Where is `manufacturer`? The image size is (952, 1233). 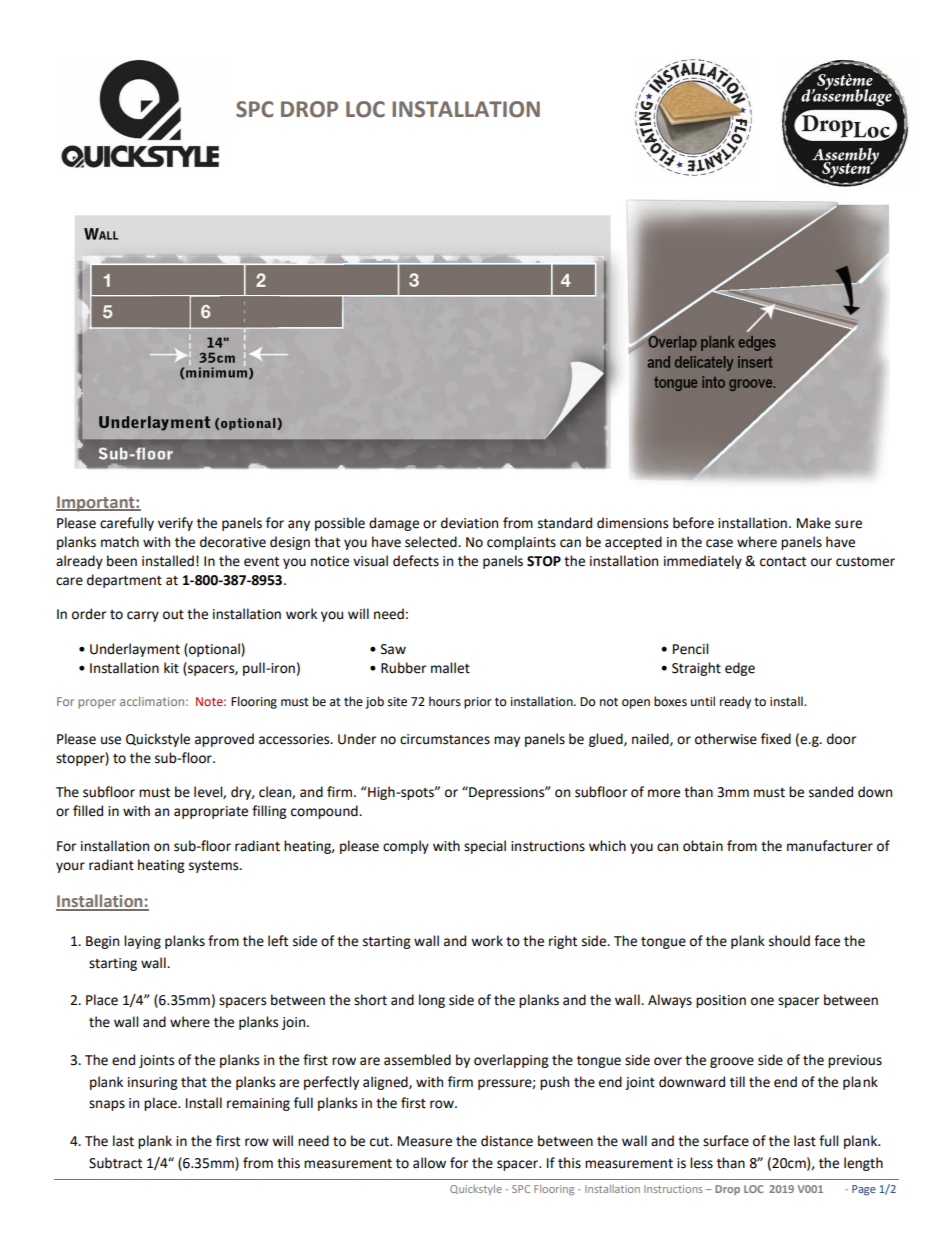 manufacturer is located at coordinates (830, 846).
